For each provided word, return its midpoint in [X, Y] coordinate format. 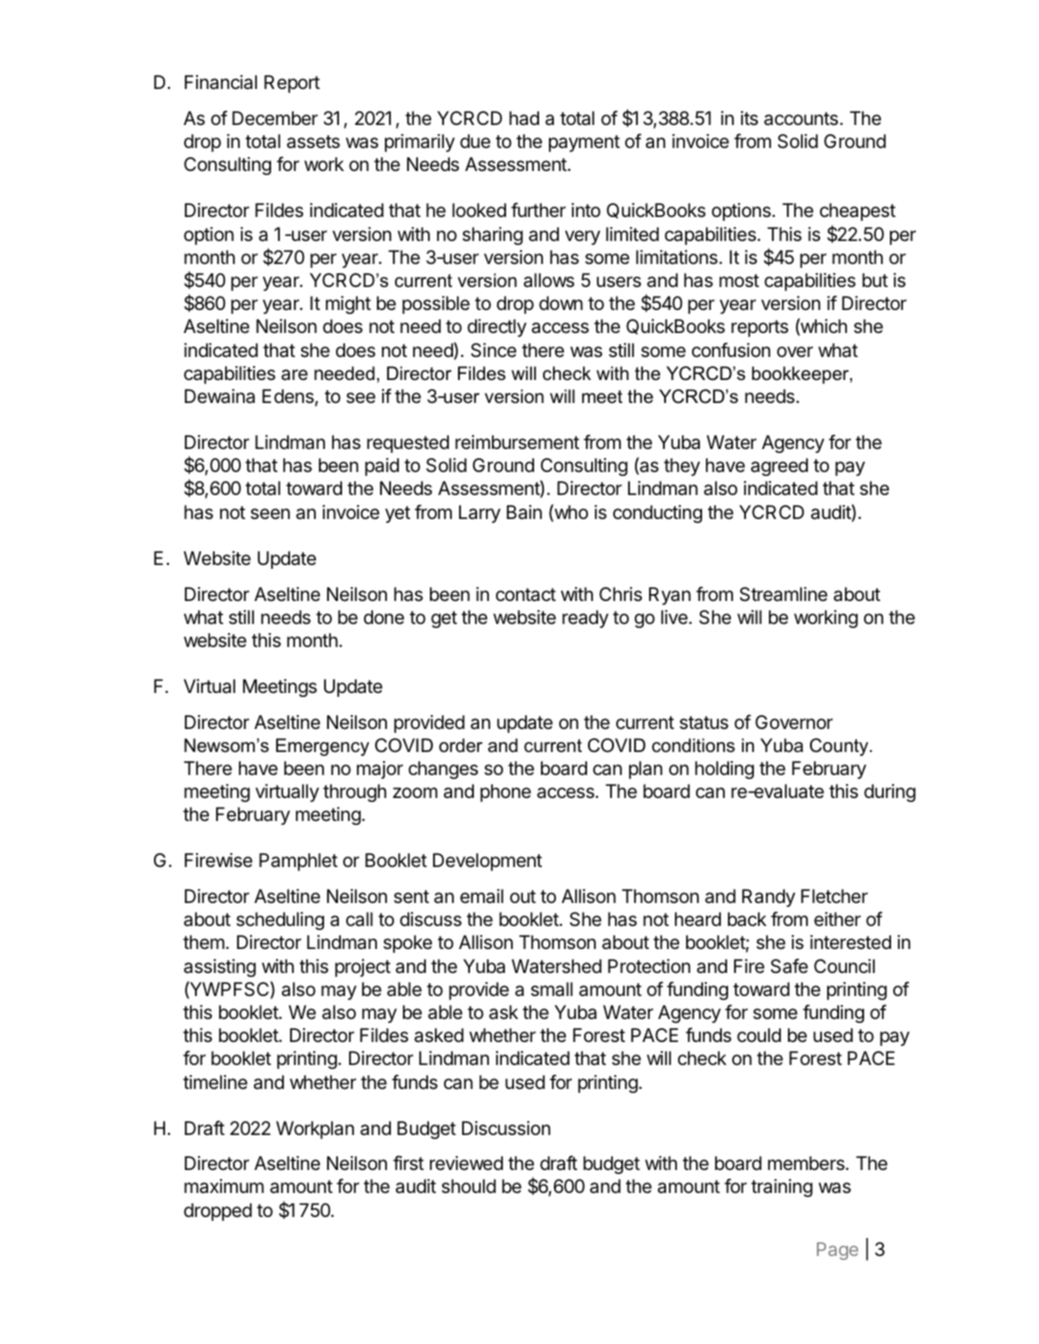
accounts [801, 118]
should [469, 1186]
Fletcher [834, 896]
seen [270, 513]
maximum [224, 1186]
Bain [524, 512]
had [524, 118]
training [782, 1188]
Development [487, 862]
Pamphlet [298, 862]
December [275, 118]
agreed [779, 467]
